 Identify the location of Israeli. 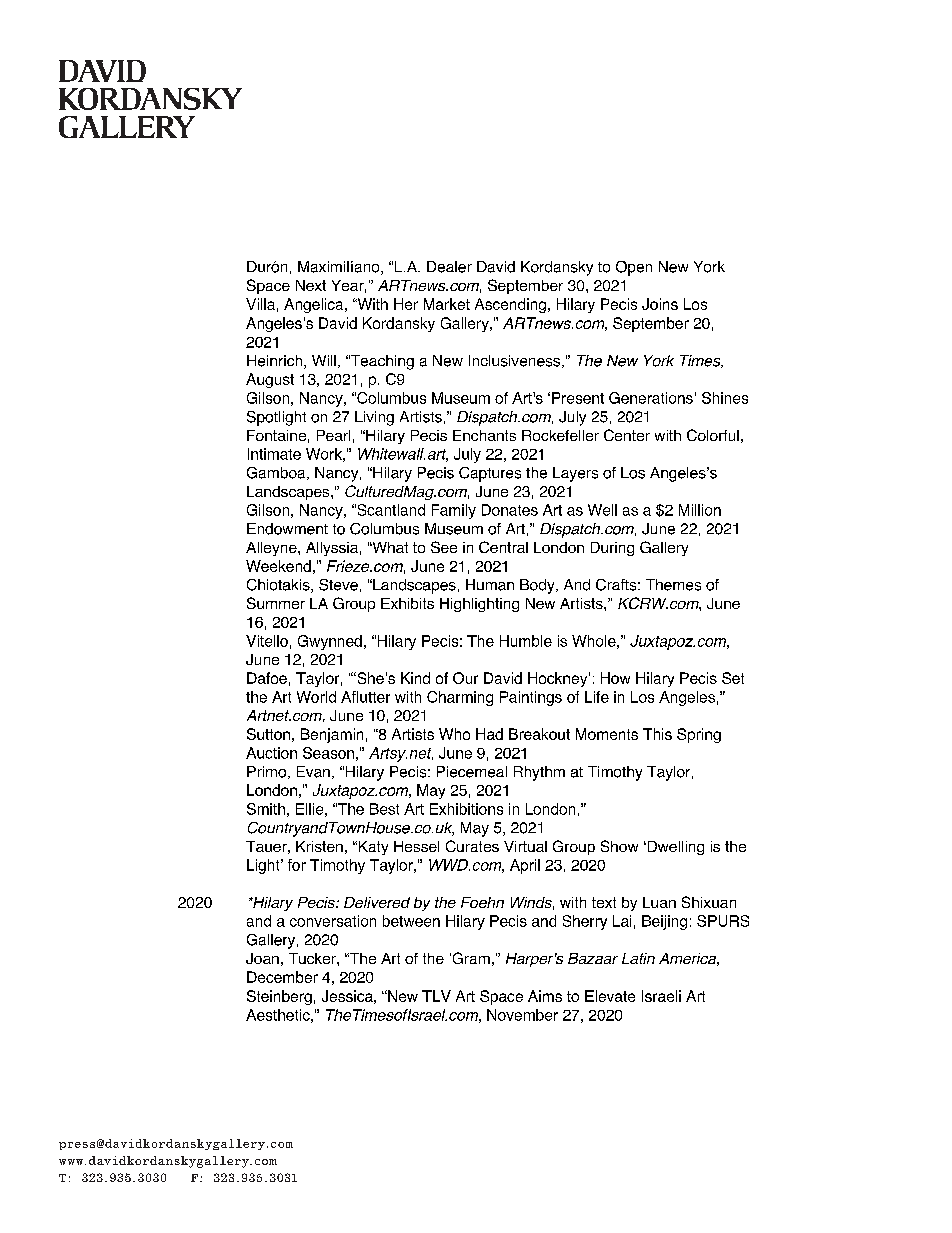
(661, 996).
